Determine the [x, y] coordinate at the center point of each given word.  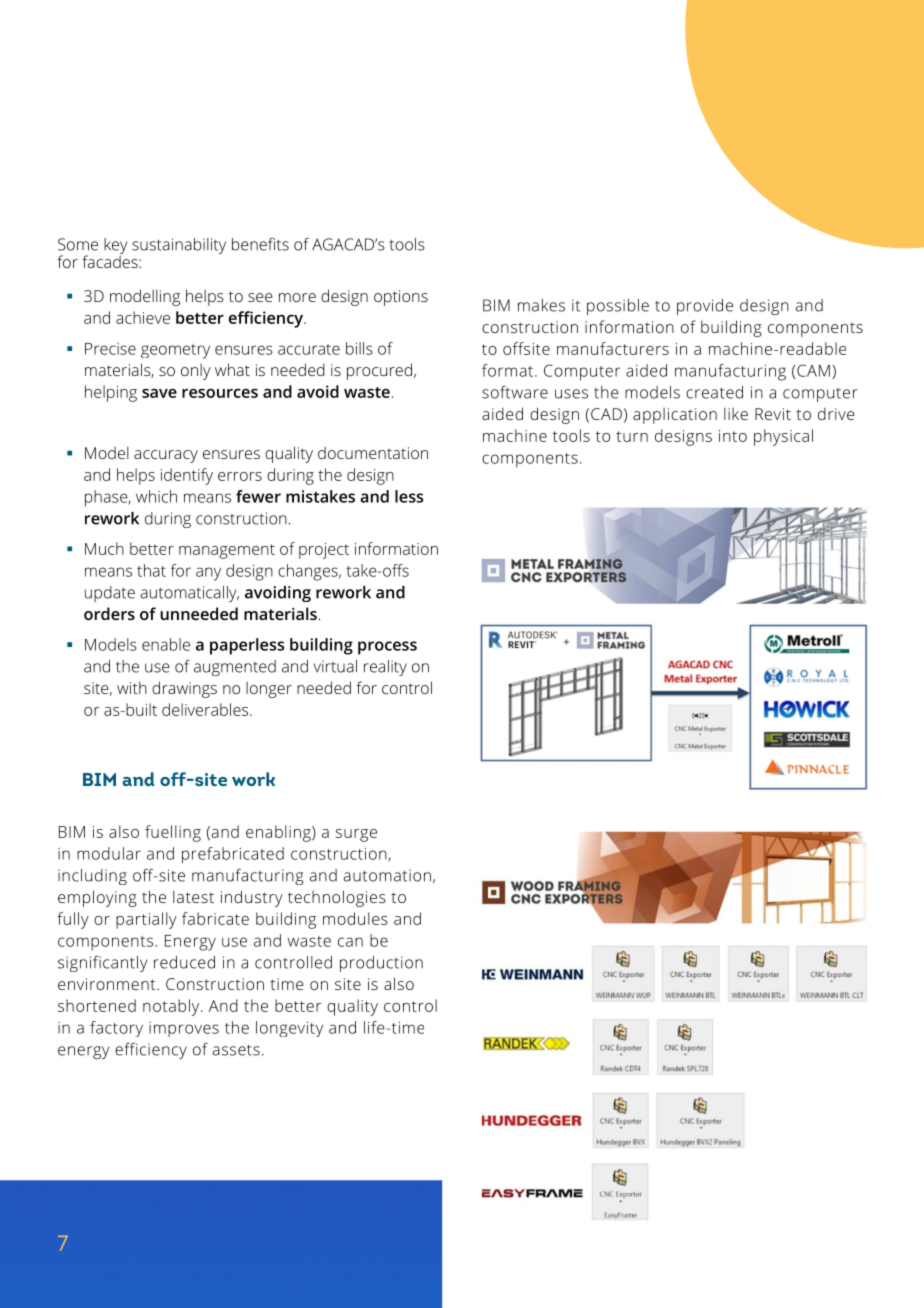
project [324, 551]
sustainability [179, 246]
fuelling [173, 833]
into [733, 436]
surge [356, 835]
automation [387, 875]
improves [184, 1029]
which [156, 496]
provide [705, 307]
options [401, 298]
